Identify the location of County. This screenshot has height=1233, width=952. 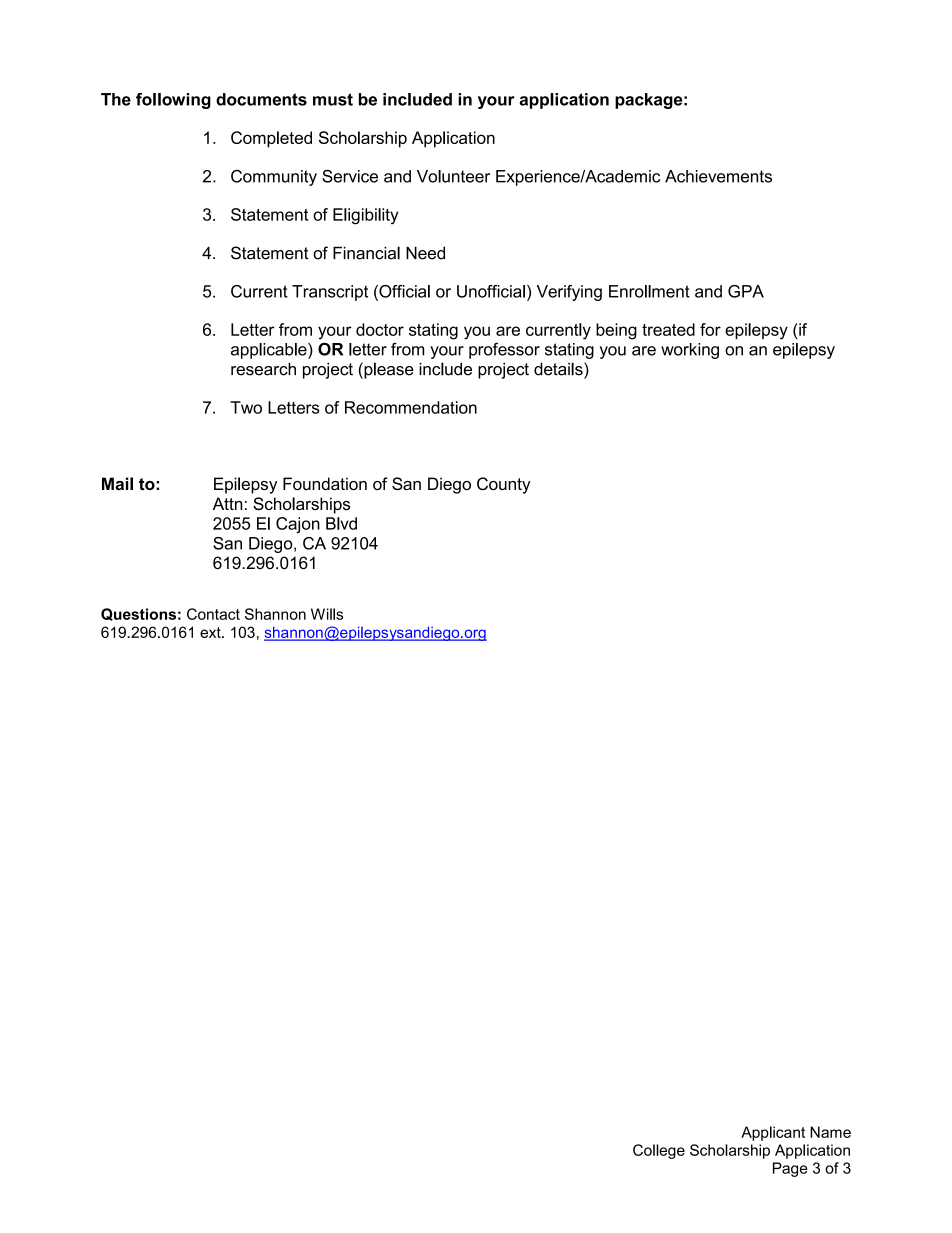
(504, 485).
